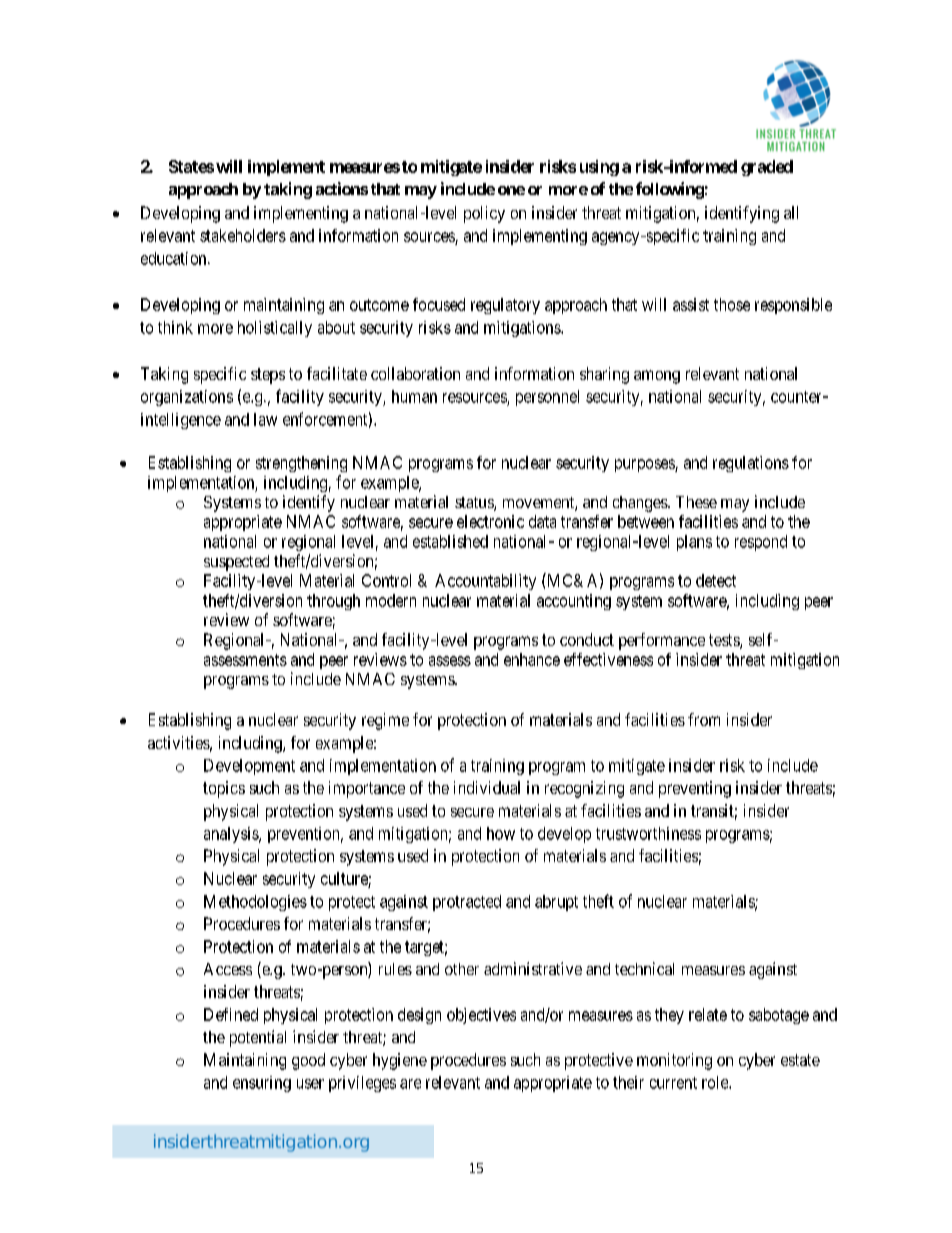  I want to click on electronic, so click(490, 521).
